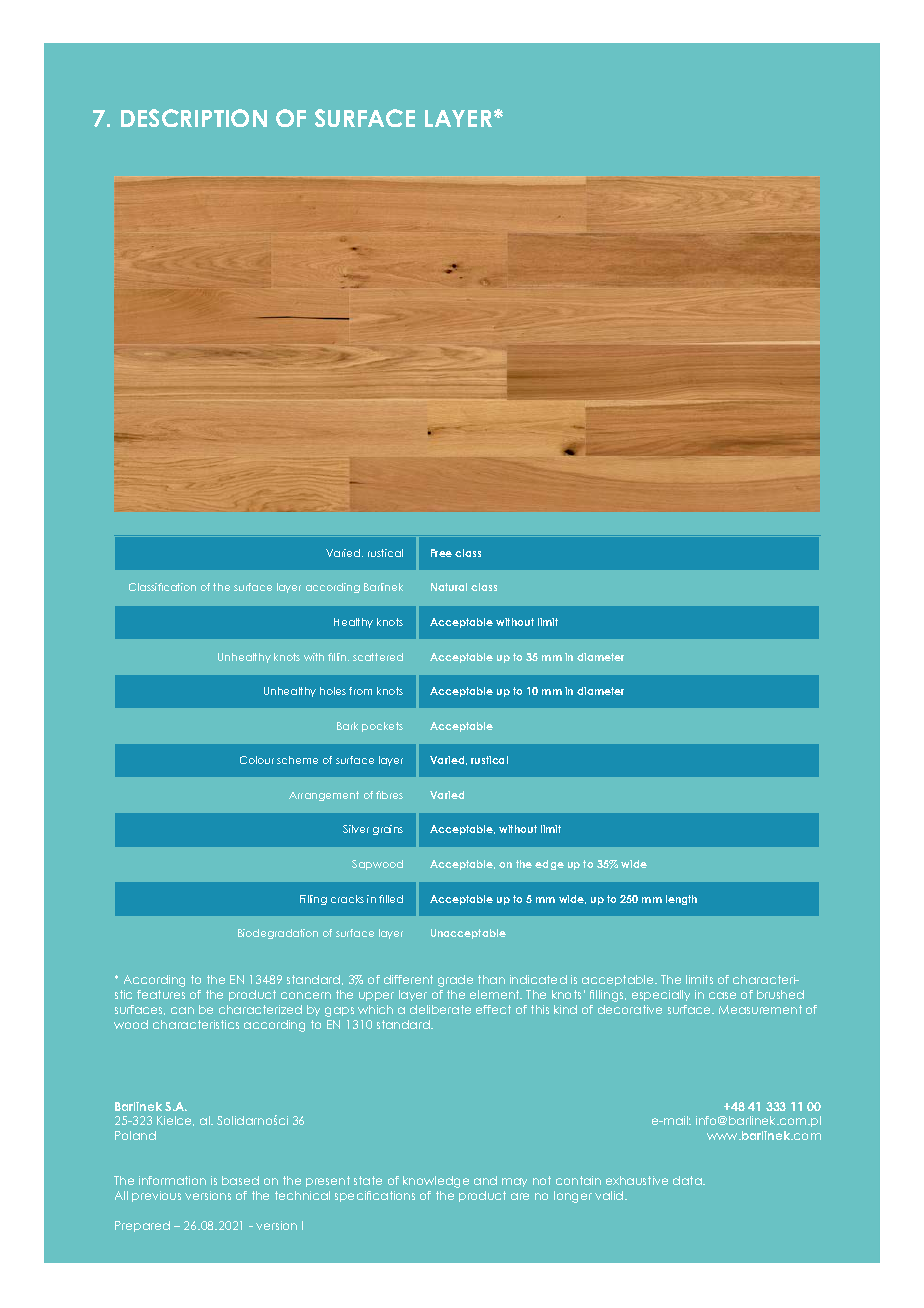 This image has height=1308, width=924. What do you see at coordinates (240, 1180) in the image?
I see `based` at bounding box center [240, 1180].
